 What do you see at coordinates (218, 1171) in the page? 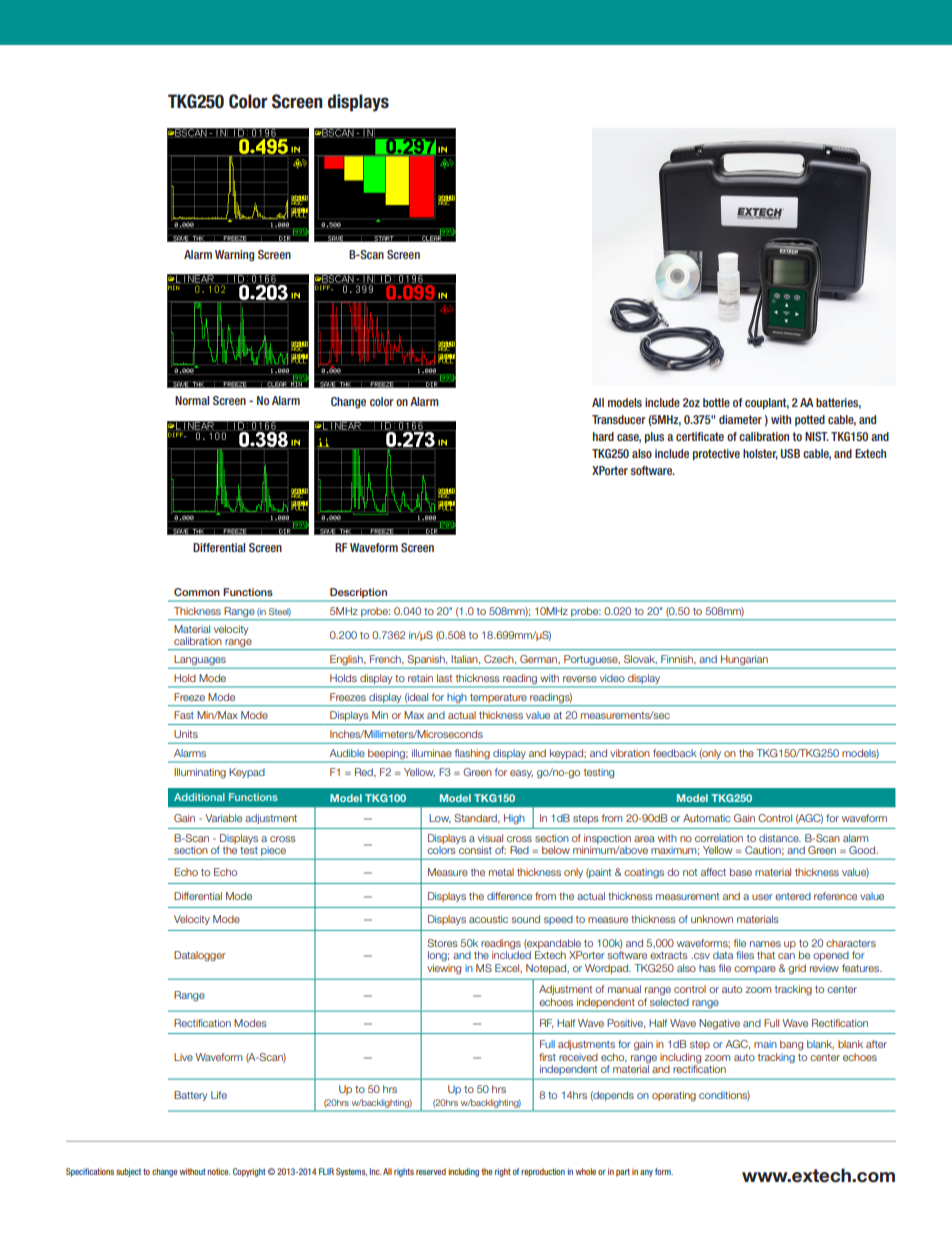
I see `notice` at bounding box center [218, 1171].
